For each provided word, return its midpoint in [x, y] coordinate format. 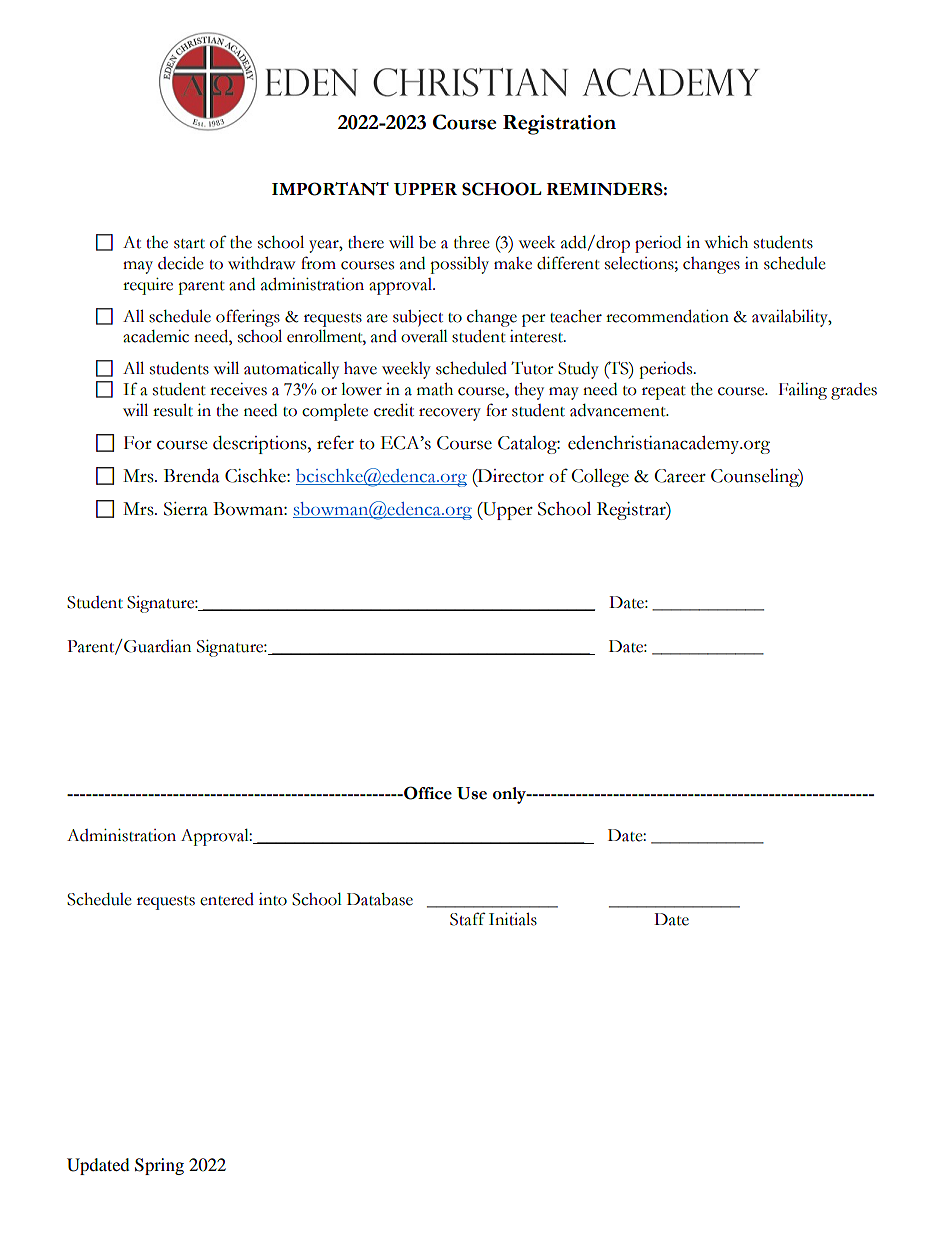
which [726, 242]
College [600, 478]
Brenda [192, 476]
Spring [159, 1166]
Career [680, 476]
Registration [559, 125]
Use [472, 793]
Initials [513, 919]
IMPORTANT [330, 189]
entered [227, 899]
